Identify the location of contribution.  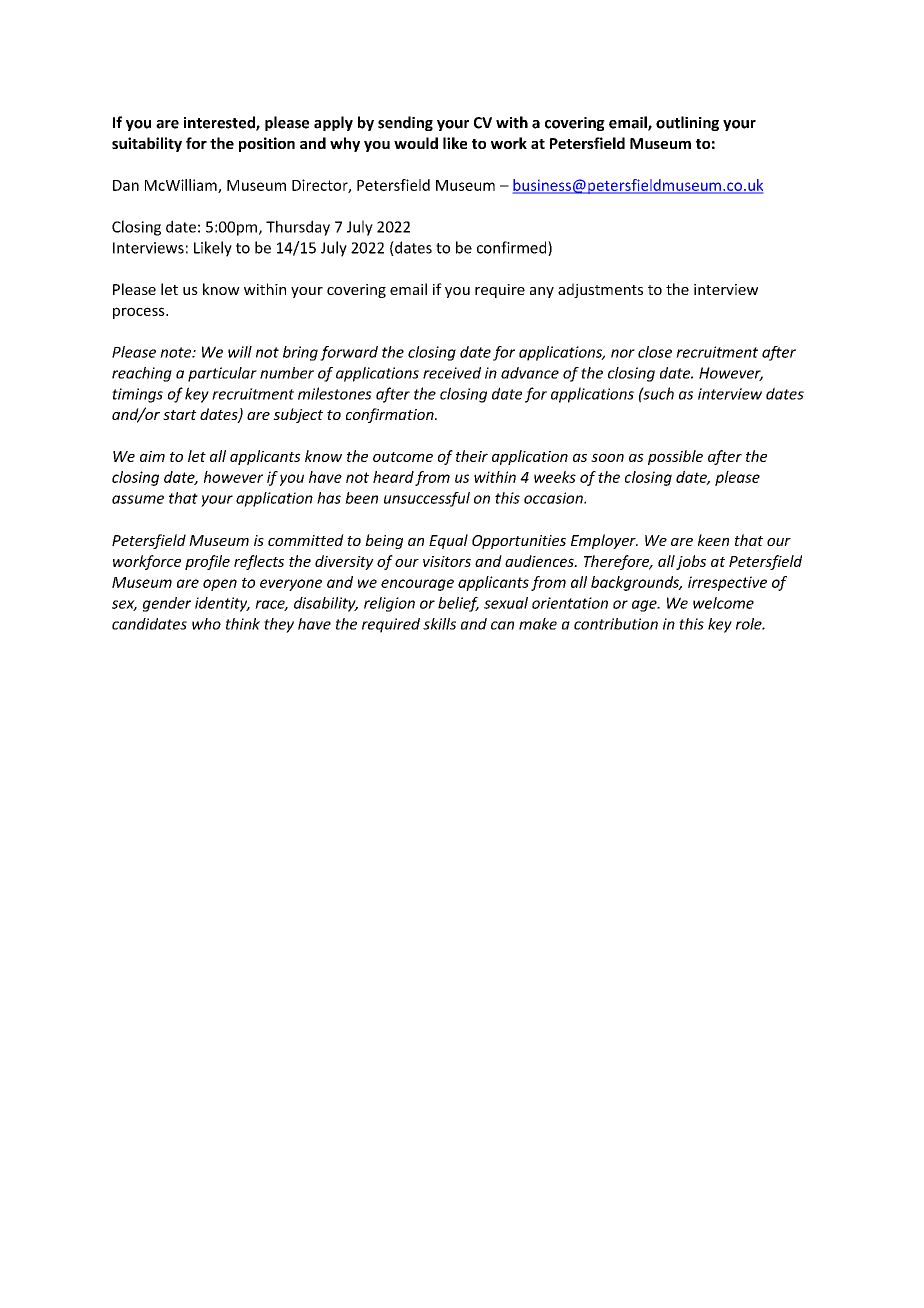
(616, 624).
